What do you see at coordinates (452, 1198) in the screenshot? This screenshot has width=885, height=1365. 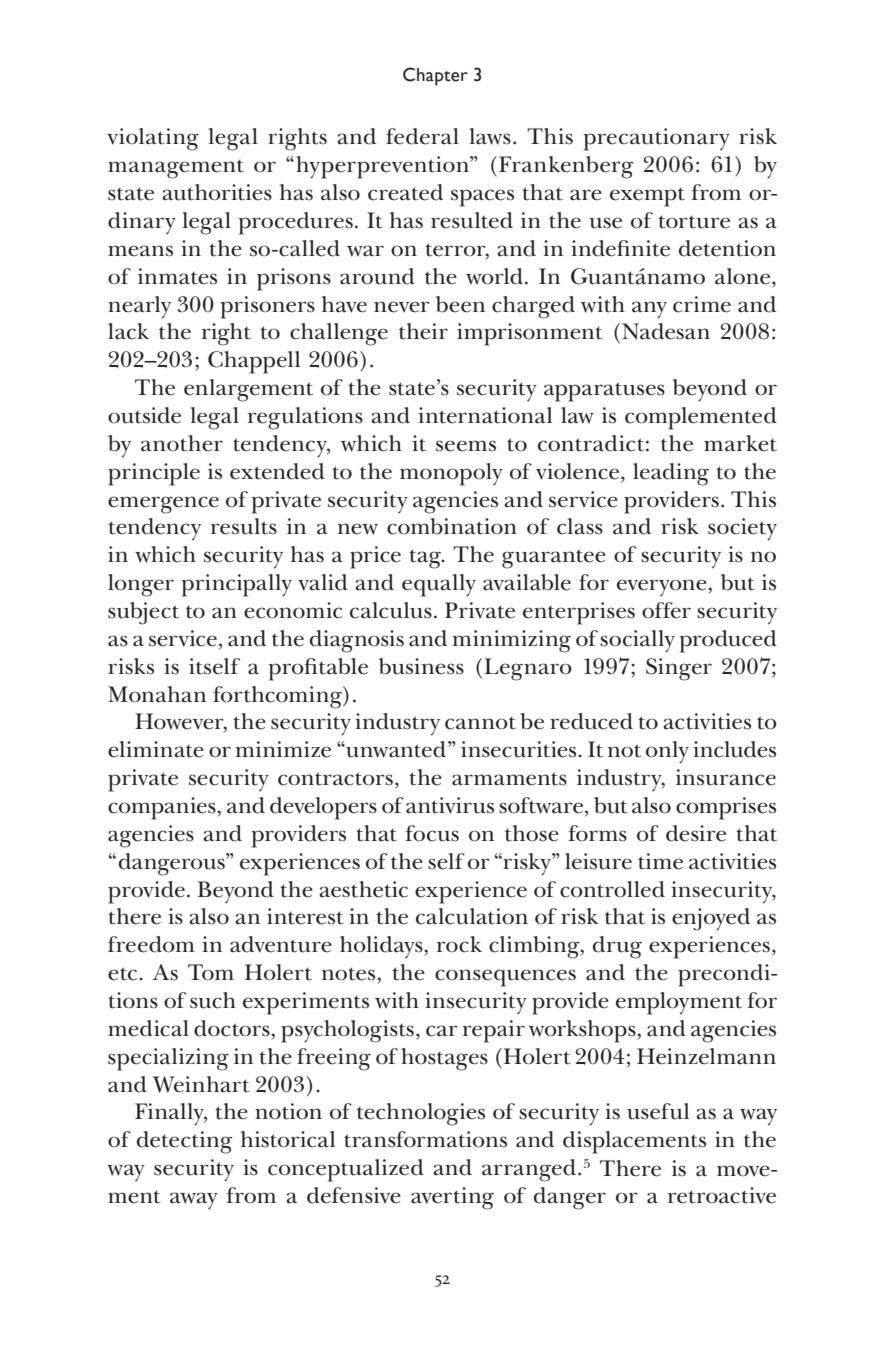 I see `averting` at bounding box center [452, 1198].
